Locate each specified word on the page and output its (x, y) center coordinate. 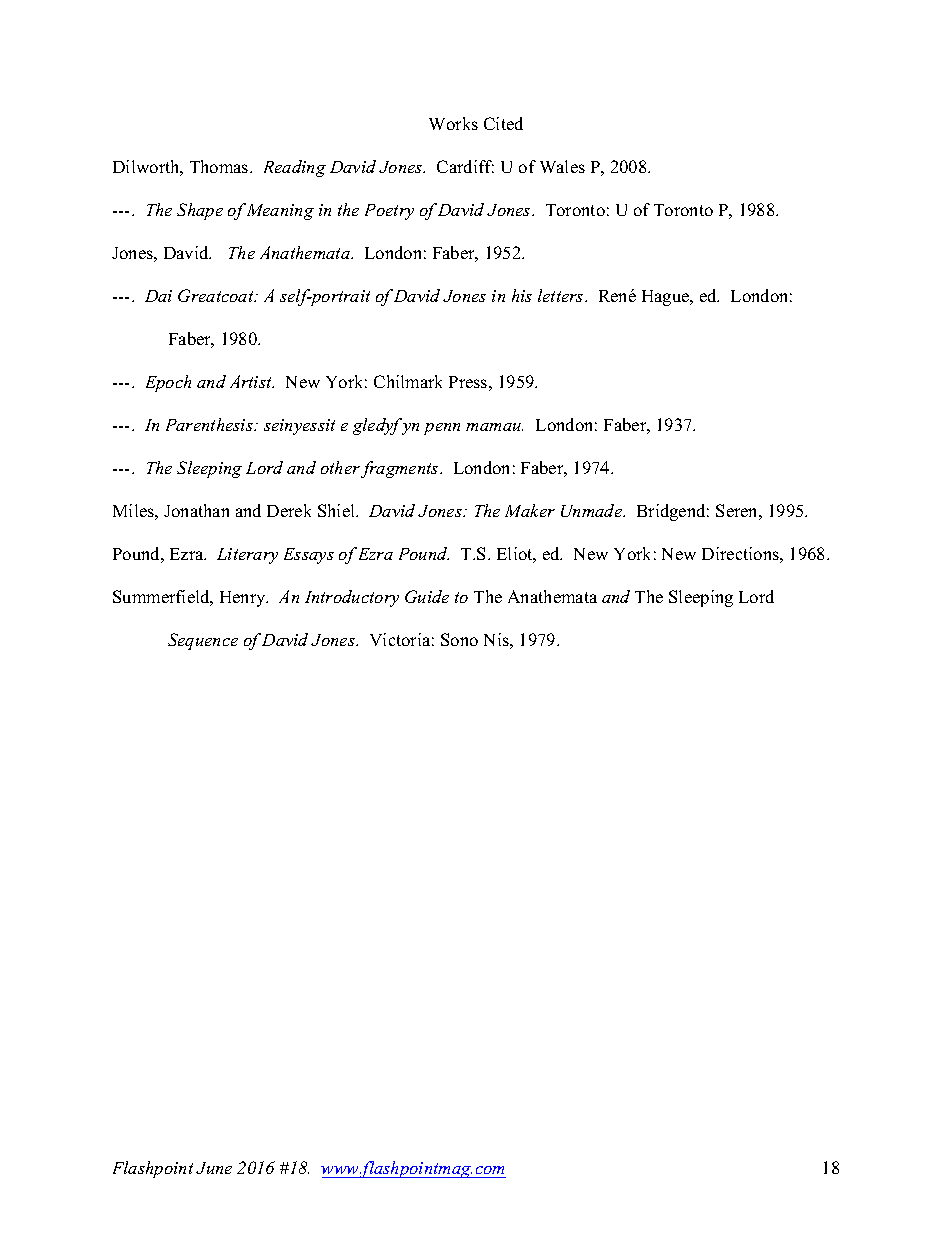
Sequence (203, 641)
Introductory (352, 598)
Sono (459, 639)
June (214, 1168)
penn (442, 429)
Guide (427, 596)
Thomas (220, 166)
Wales (562, 166)
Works (453, 123)
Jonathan (196, 510)
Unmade (593, 510)
